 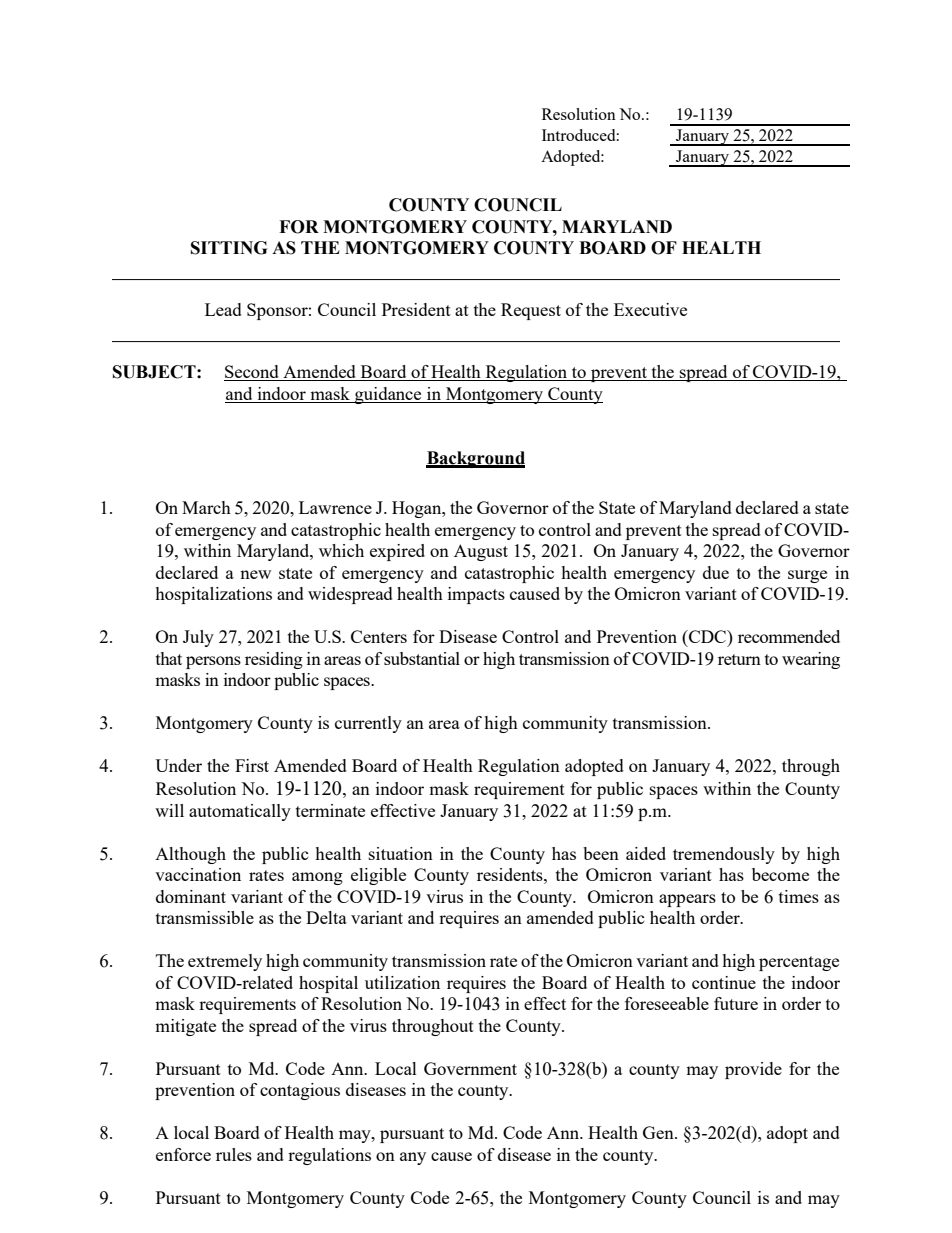 What do you see at coordinates (413, 1158) in the page?
I see `any` at bounding box center [413, 1158].
